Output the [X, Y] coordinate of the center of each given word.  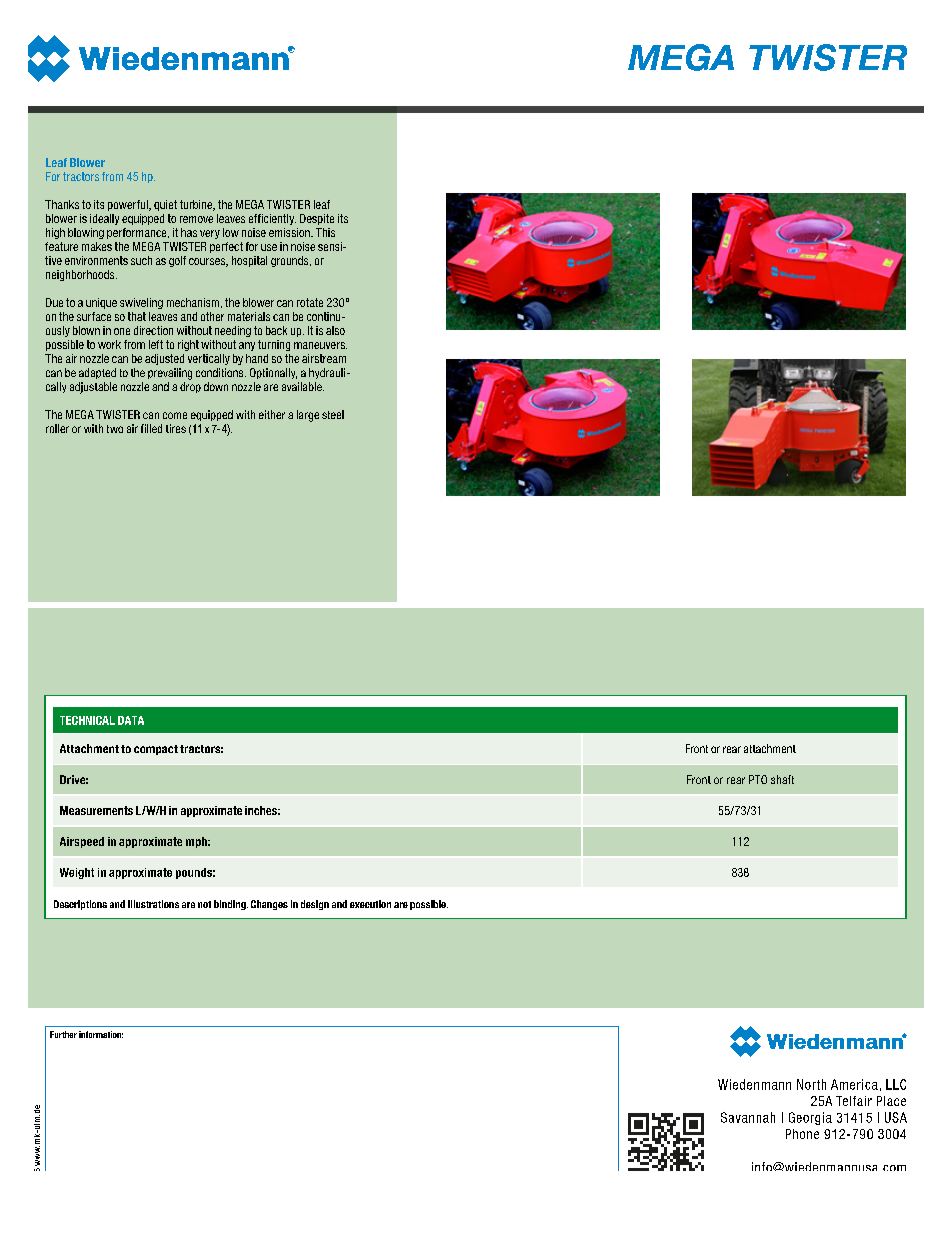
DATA [131, 720]
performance [138, 233]
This [325, 232]
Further [63, 1034]
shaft [782, 779]
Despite [317, 219]
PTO [758, 779]
